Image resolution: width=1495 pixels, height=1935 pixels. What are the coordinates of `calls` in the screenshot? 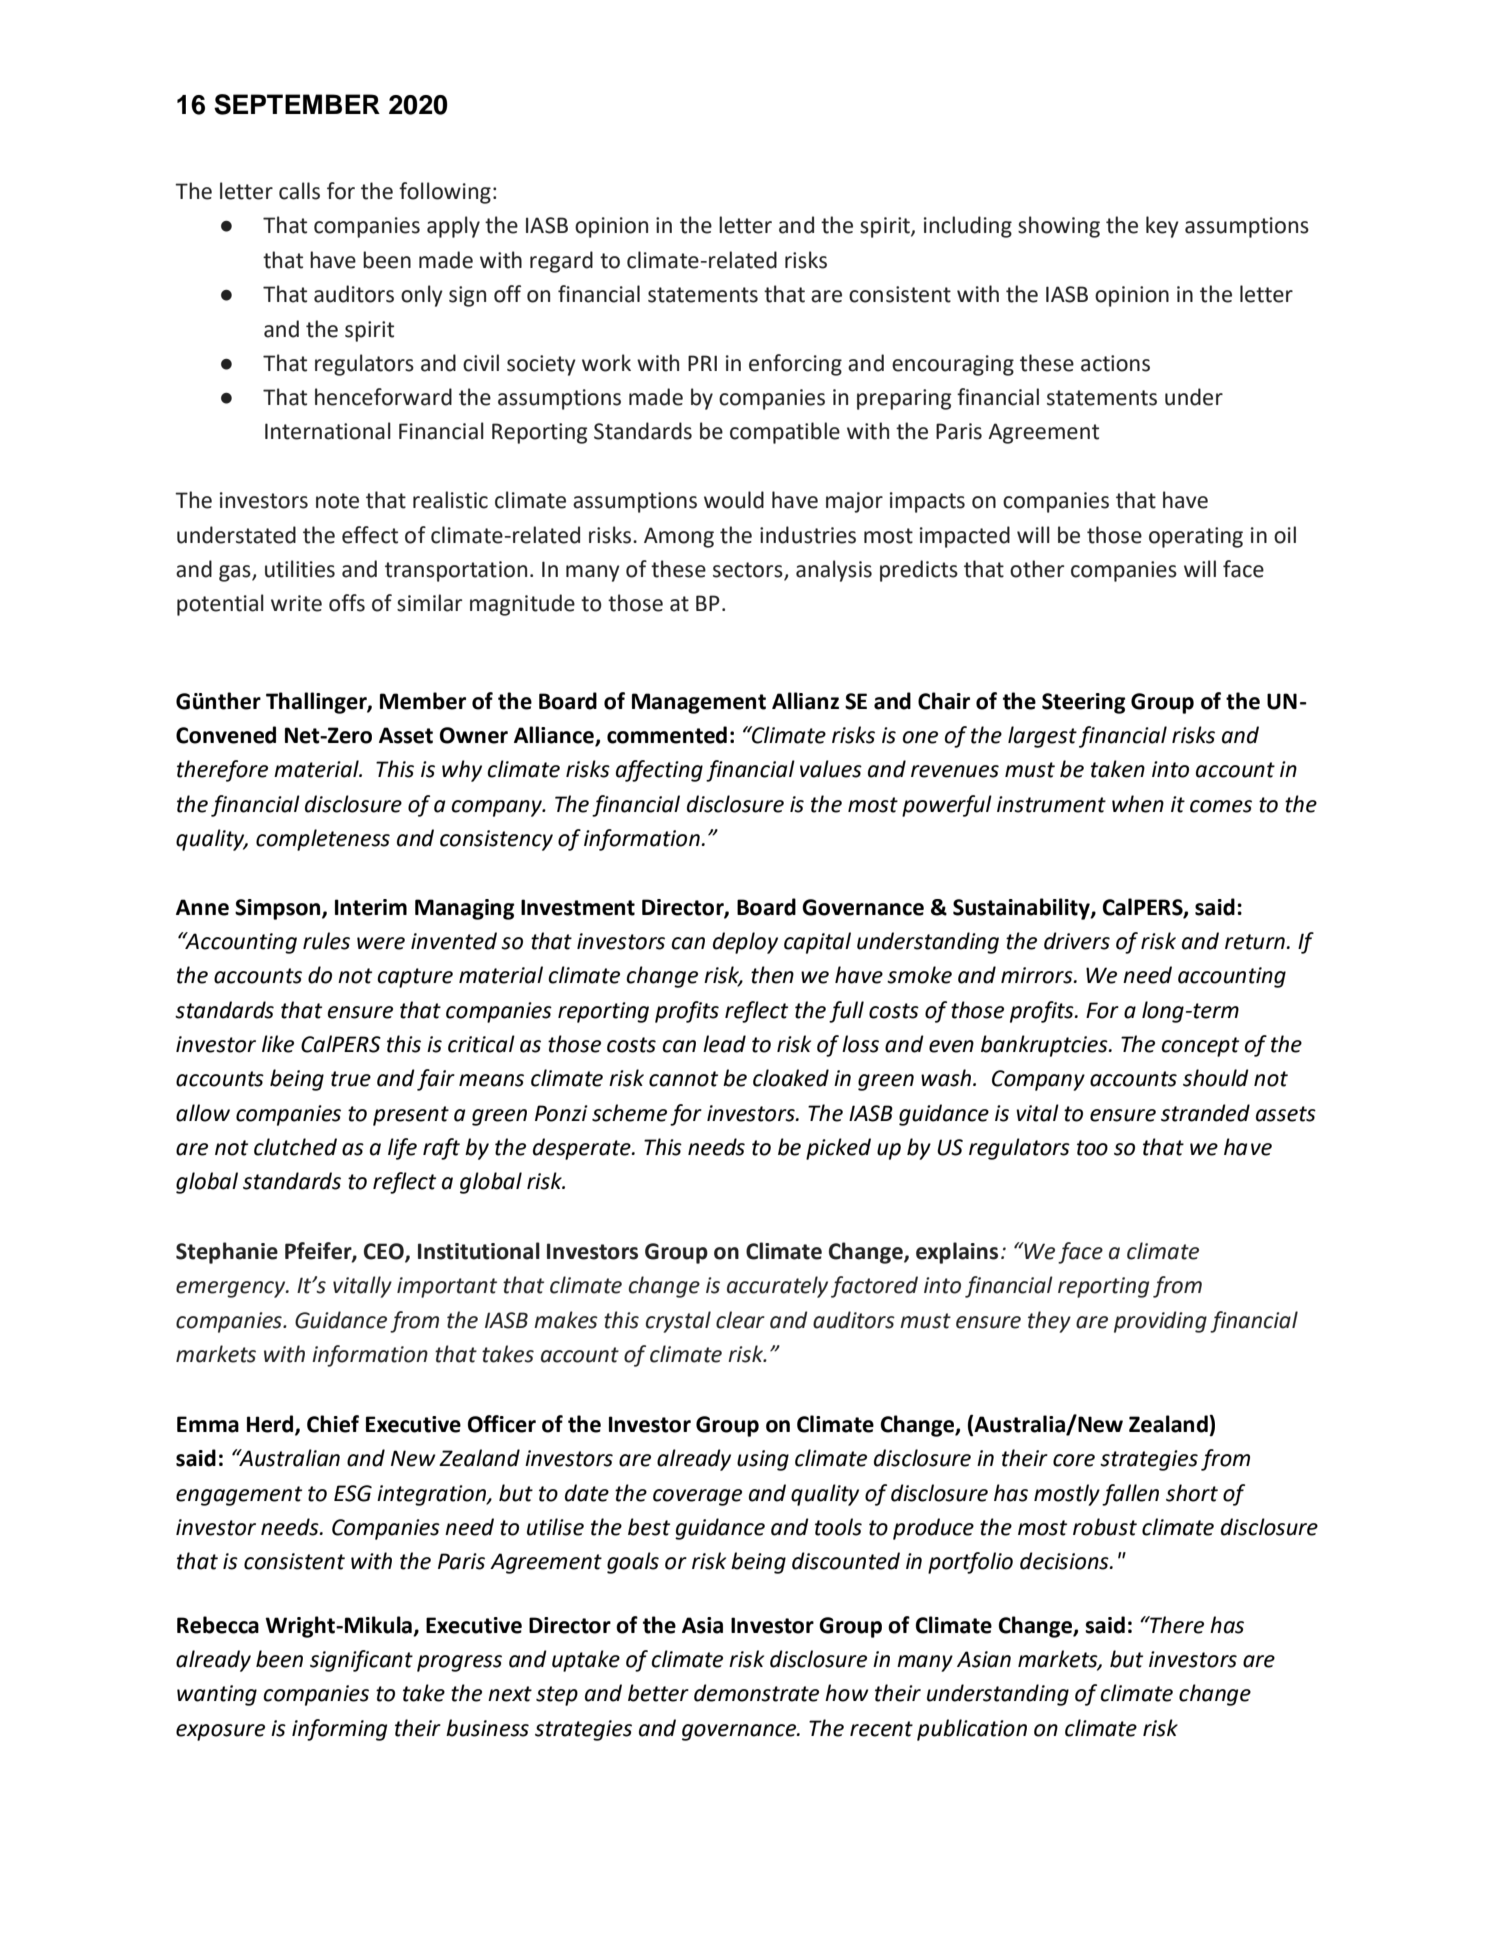 It's located at (299, 191).
